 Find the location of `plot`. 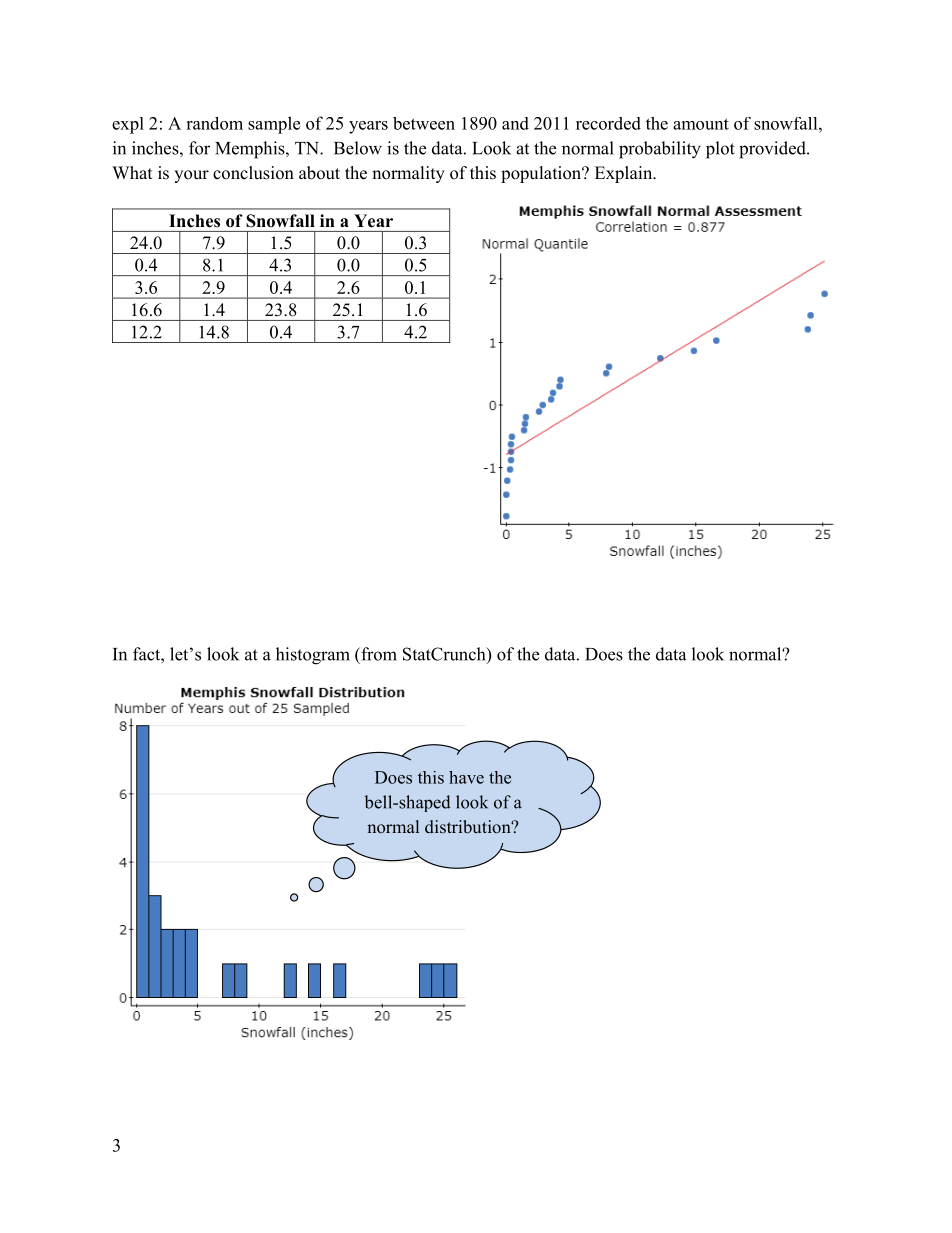

plot is located at coordinates (720, 150).
